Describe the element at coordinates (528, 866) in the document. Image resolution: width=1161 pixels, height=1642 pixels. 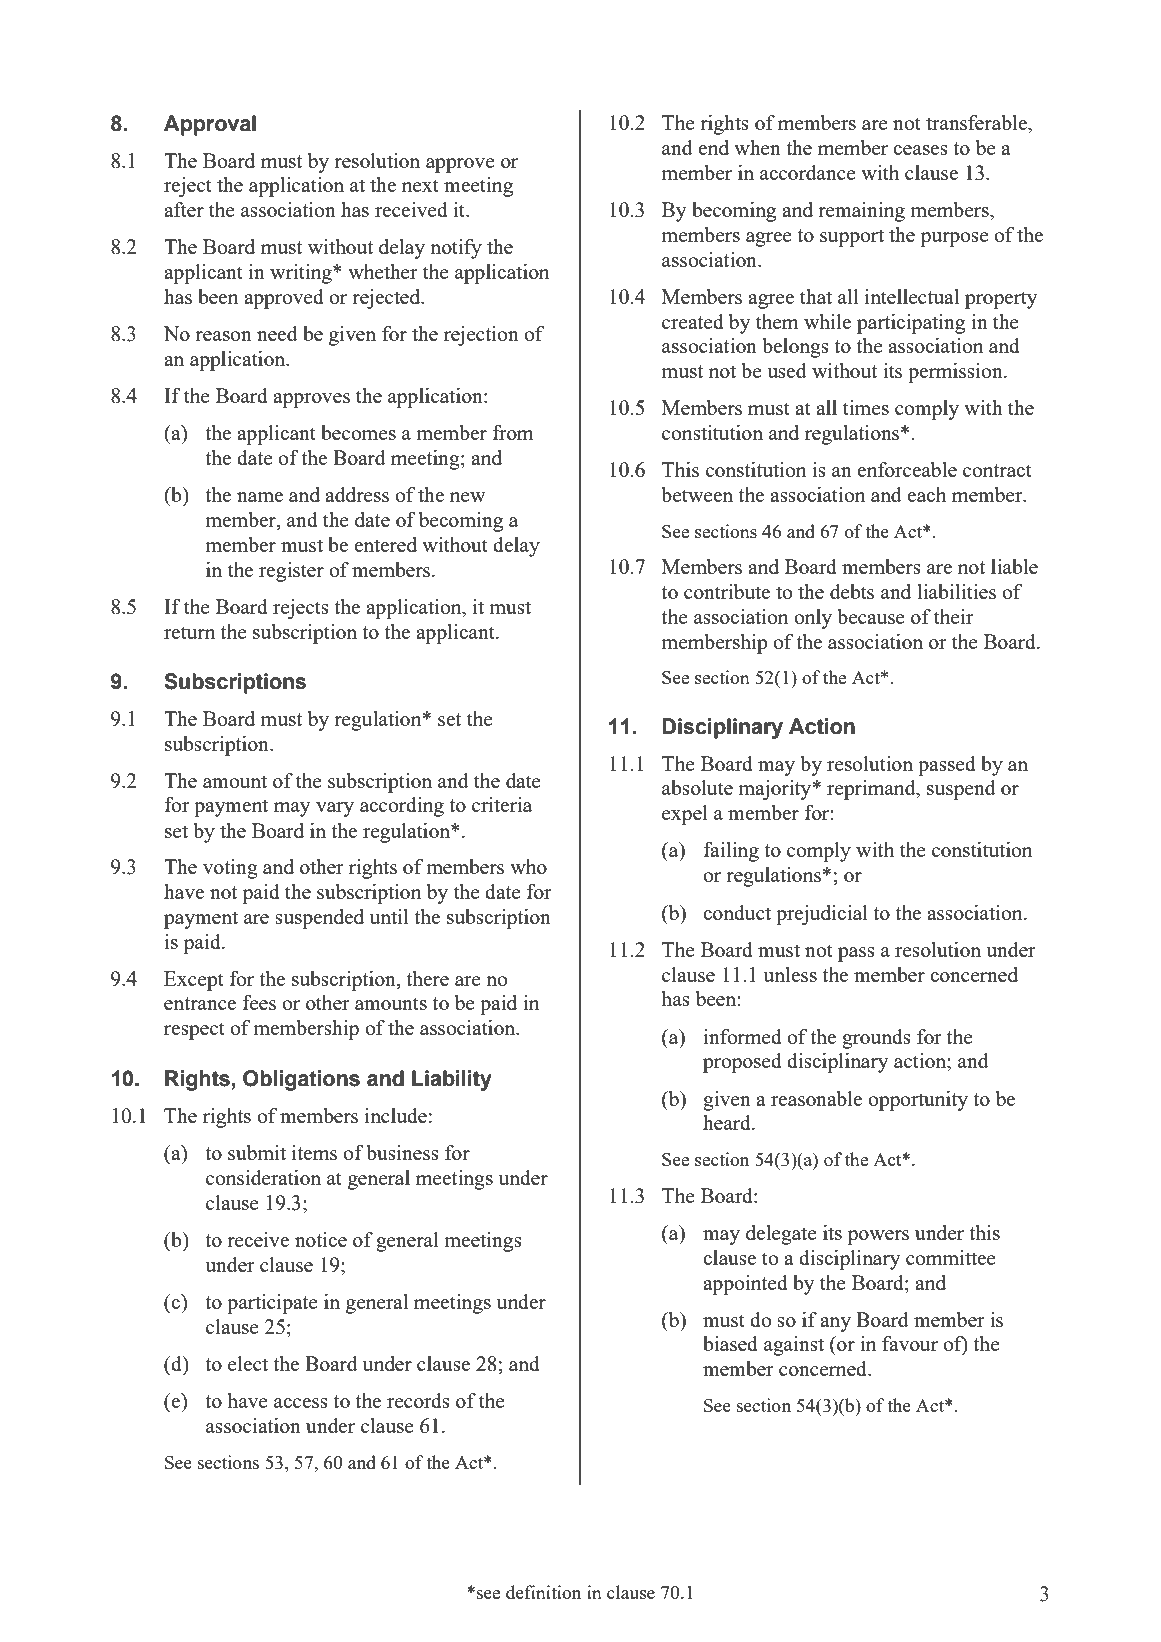
I see `who` at that location.
